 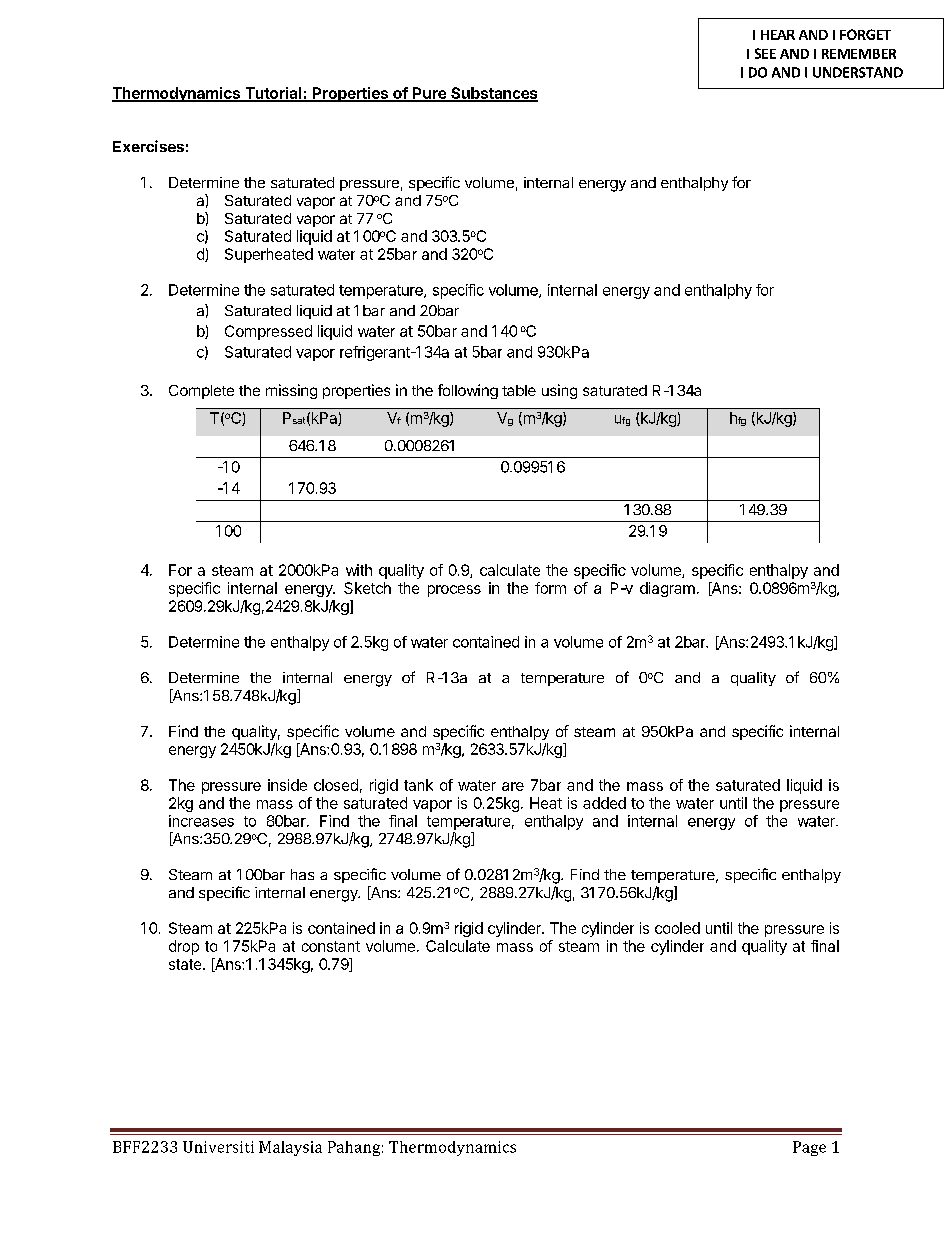 What do you see at coordinates (493, 94) in the screenshot?
I see `Substances` at bounding box center [493, 94].
